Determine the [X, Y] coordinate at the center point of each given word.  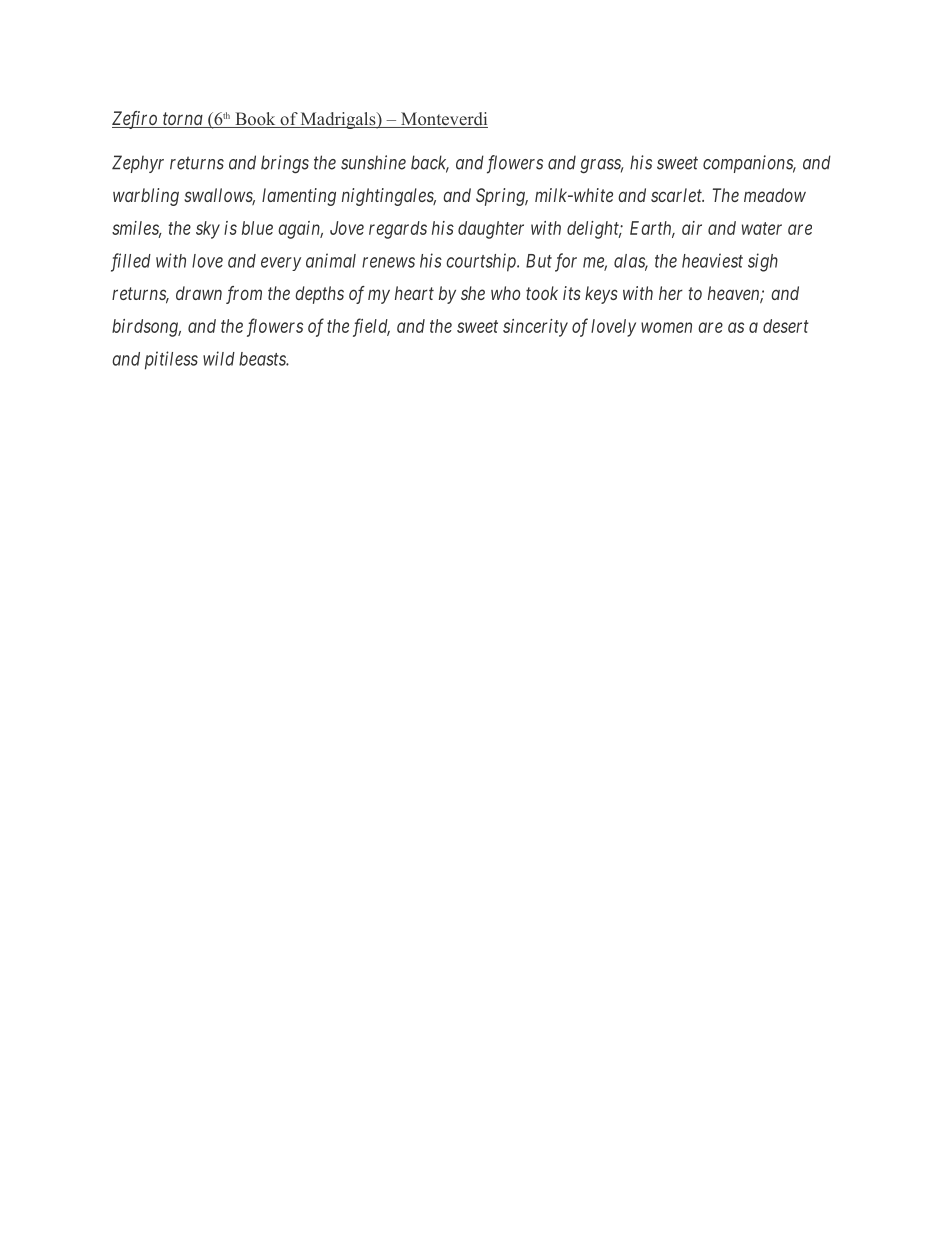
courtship [482, 262]
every [281, 264]
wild [219, 358]
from [244, 295]
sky [208, 230]
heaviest [712, 260]
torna [183, 120]
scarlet [677, 195]
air [692, 228]
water [762, 228]
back [430, 163]
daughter [491, 230]
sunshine [373, 162]
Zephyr [138, 164]
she [473, 293]
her [671, 293]
